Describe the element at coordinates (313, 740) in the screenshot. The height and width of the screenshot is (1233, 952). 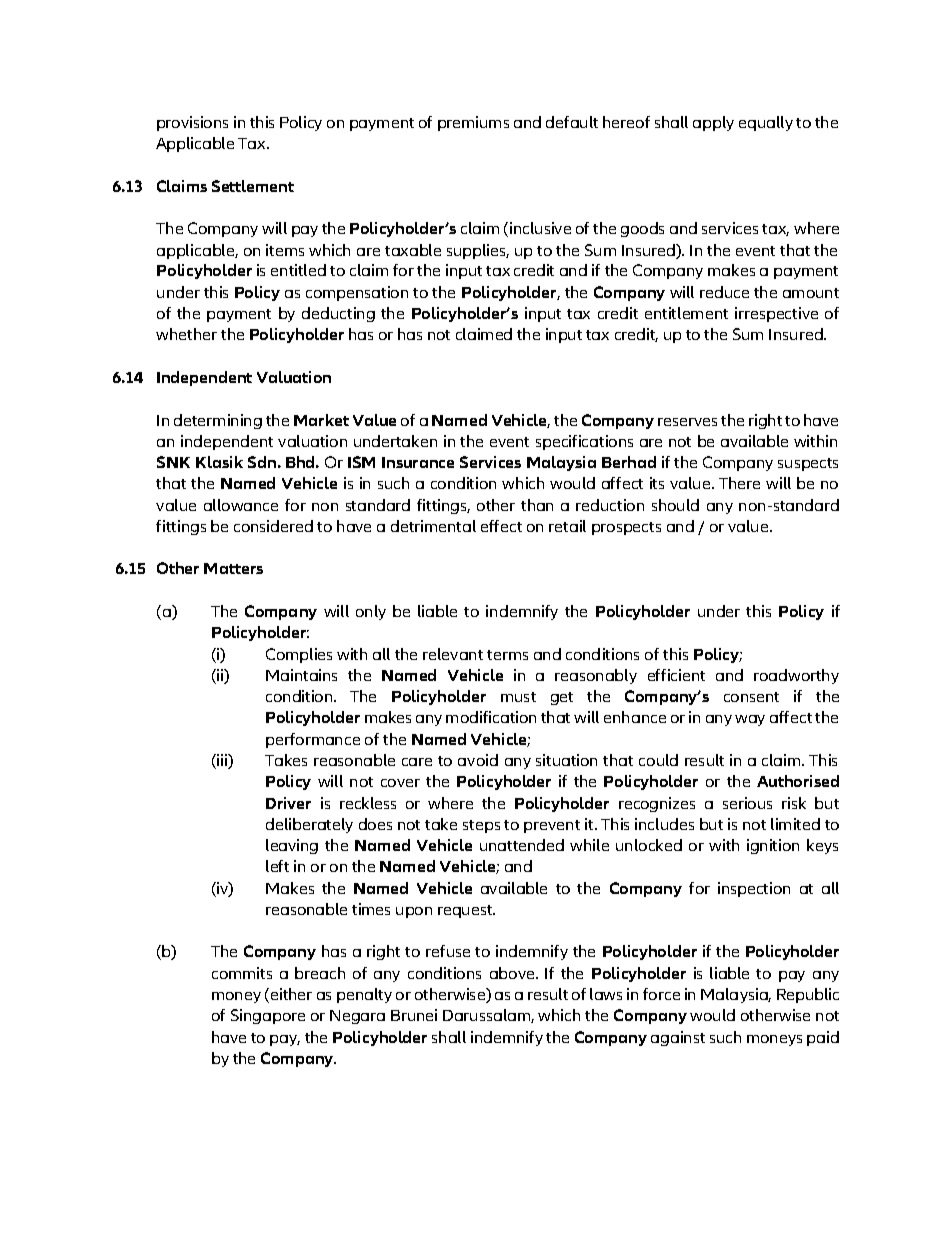
I see `performance` at that location.
